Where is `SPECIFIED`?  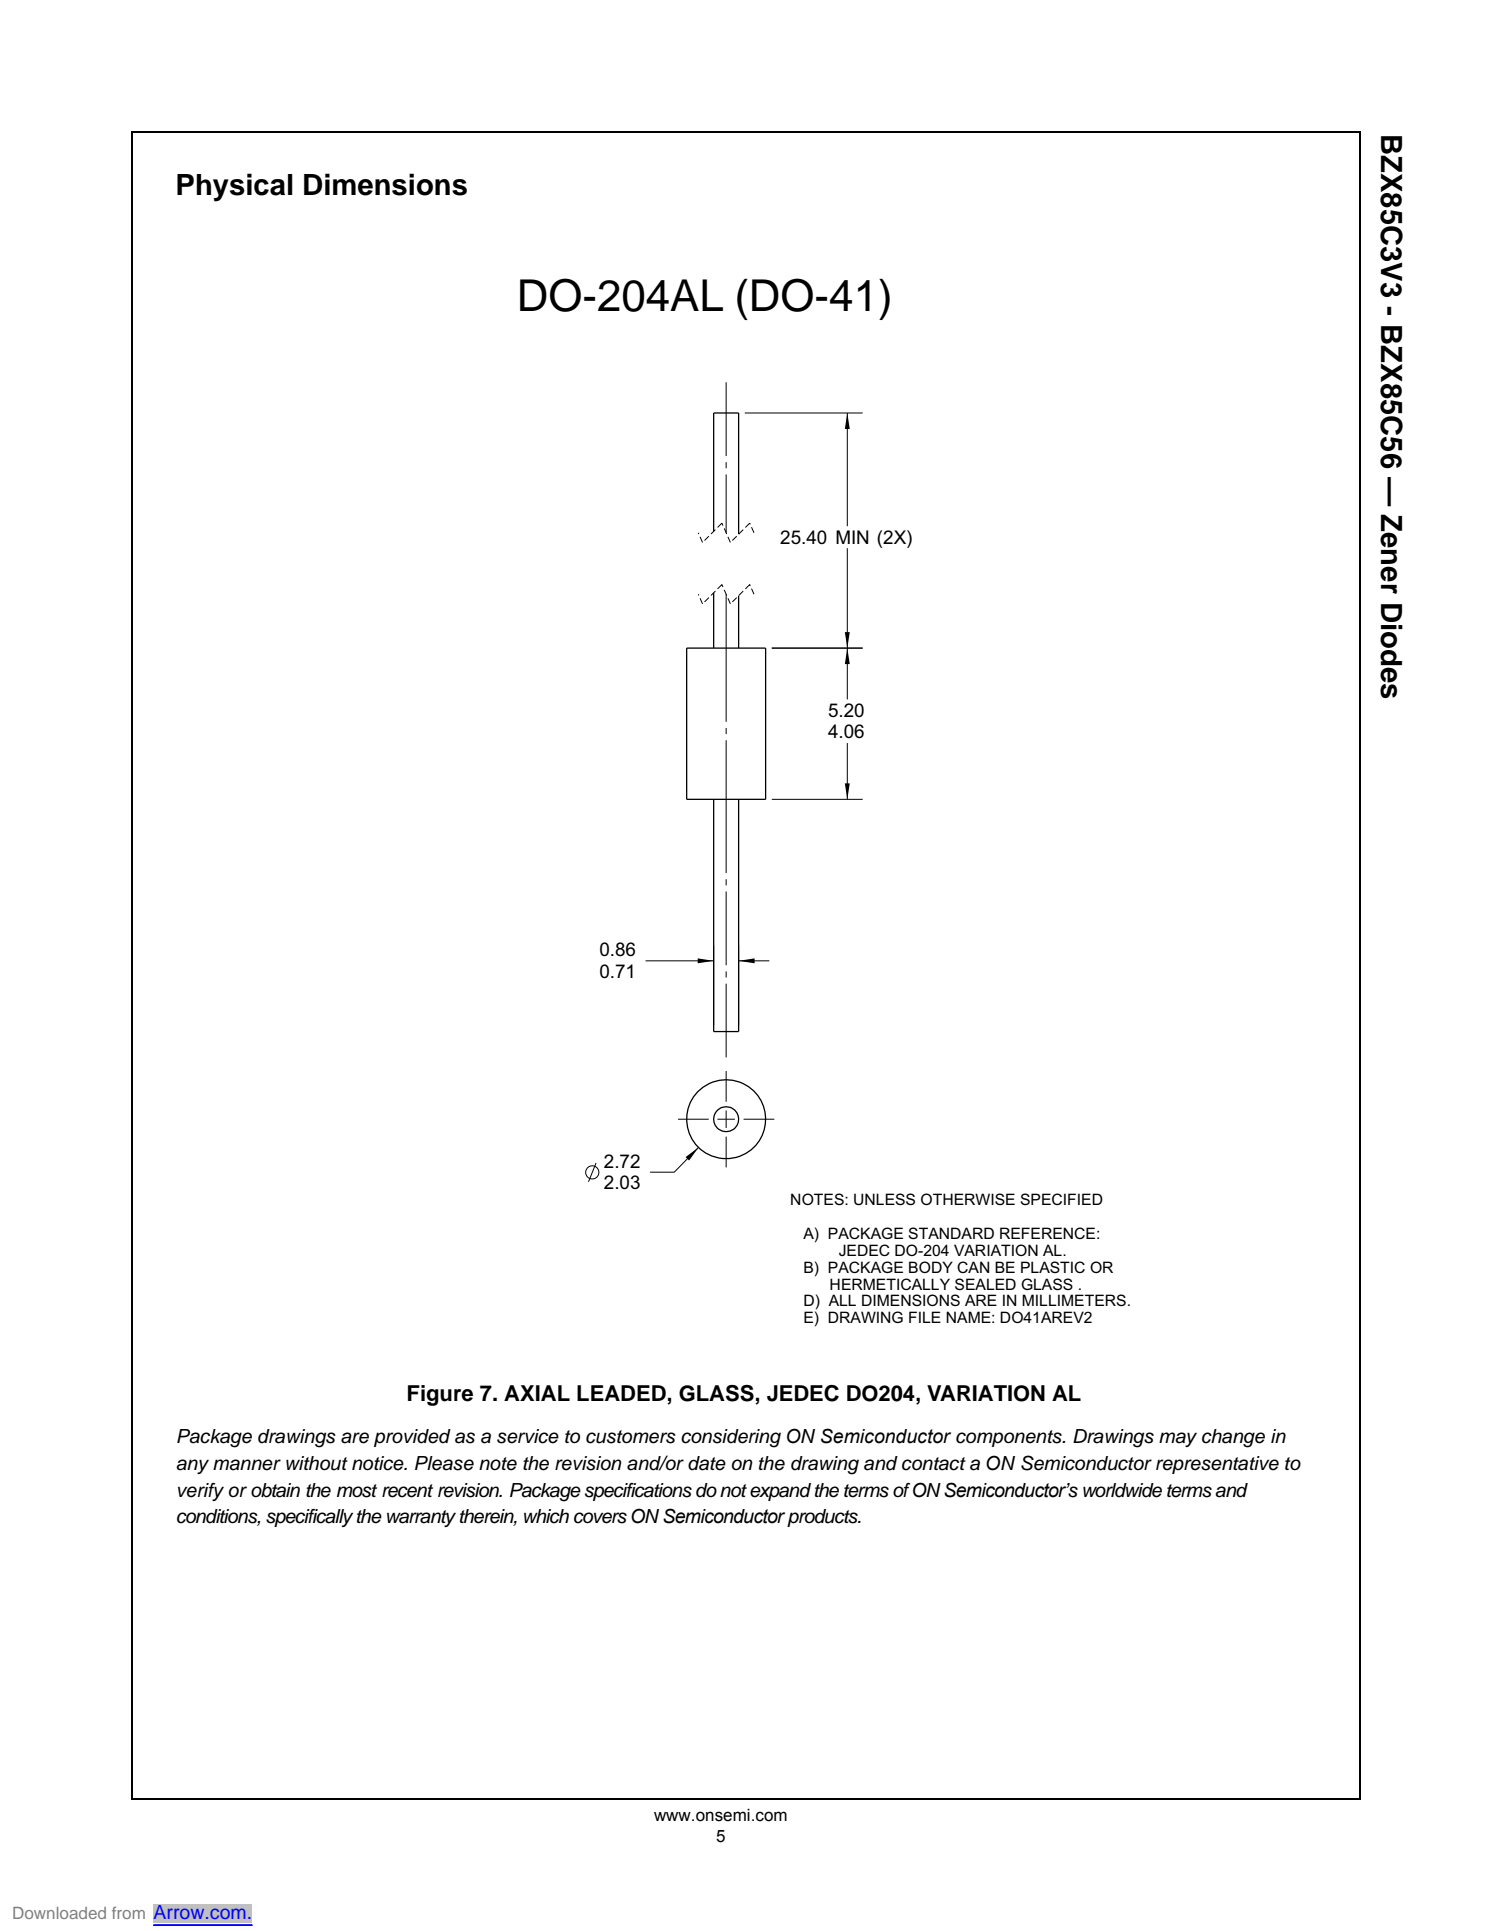
SPECIFIED is located at coordinates (1061, 1199).
